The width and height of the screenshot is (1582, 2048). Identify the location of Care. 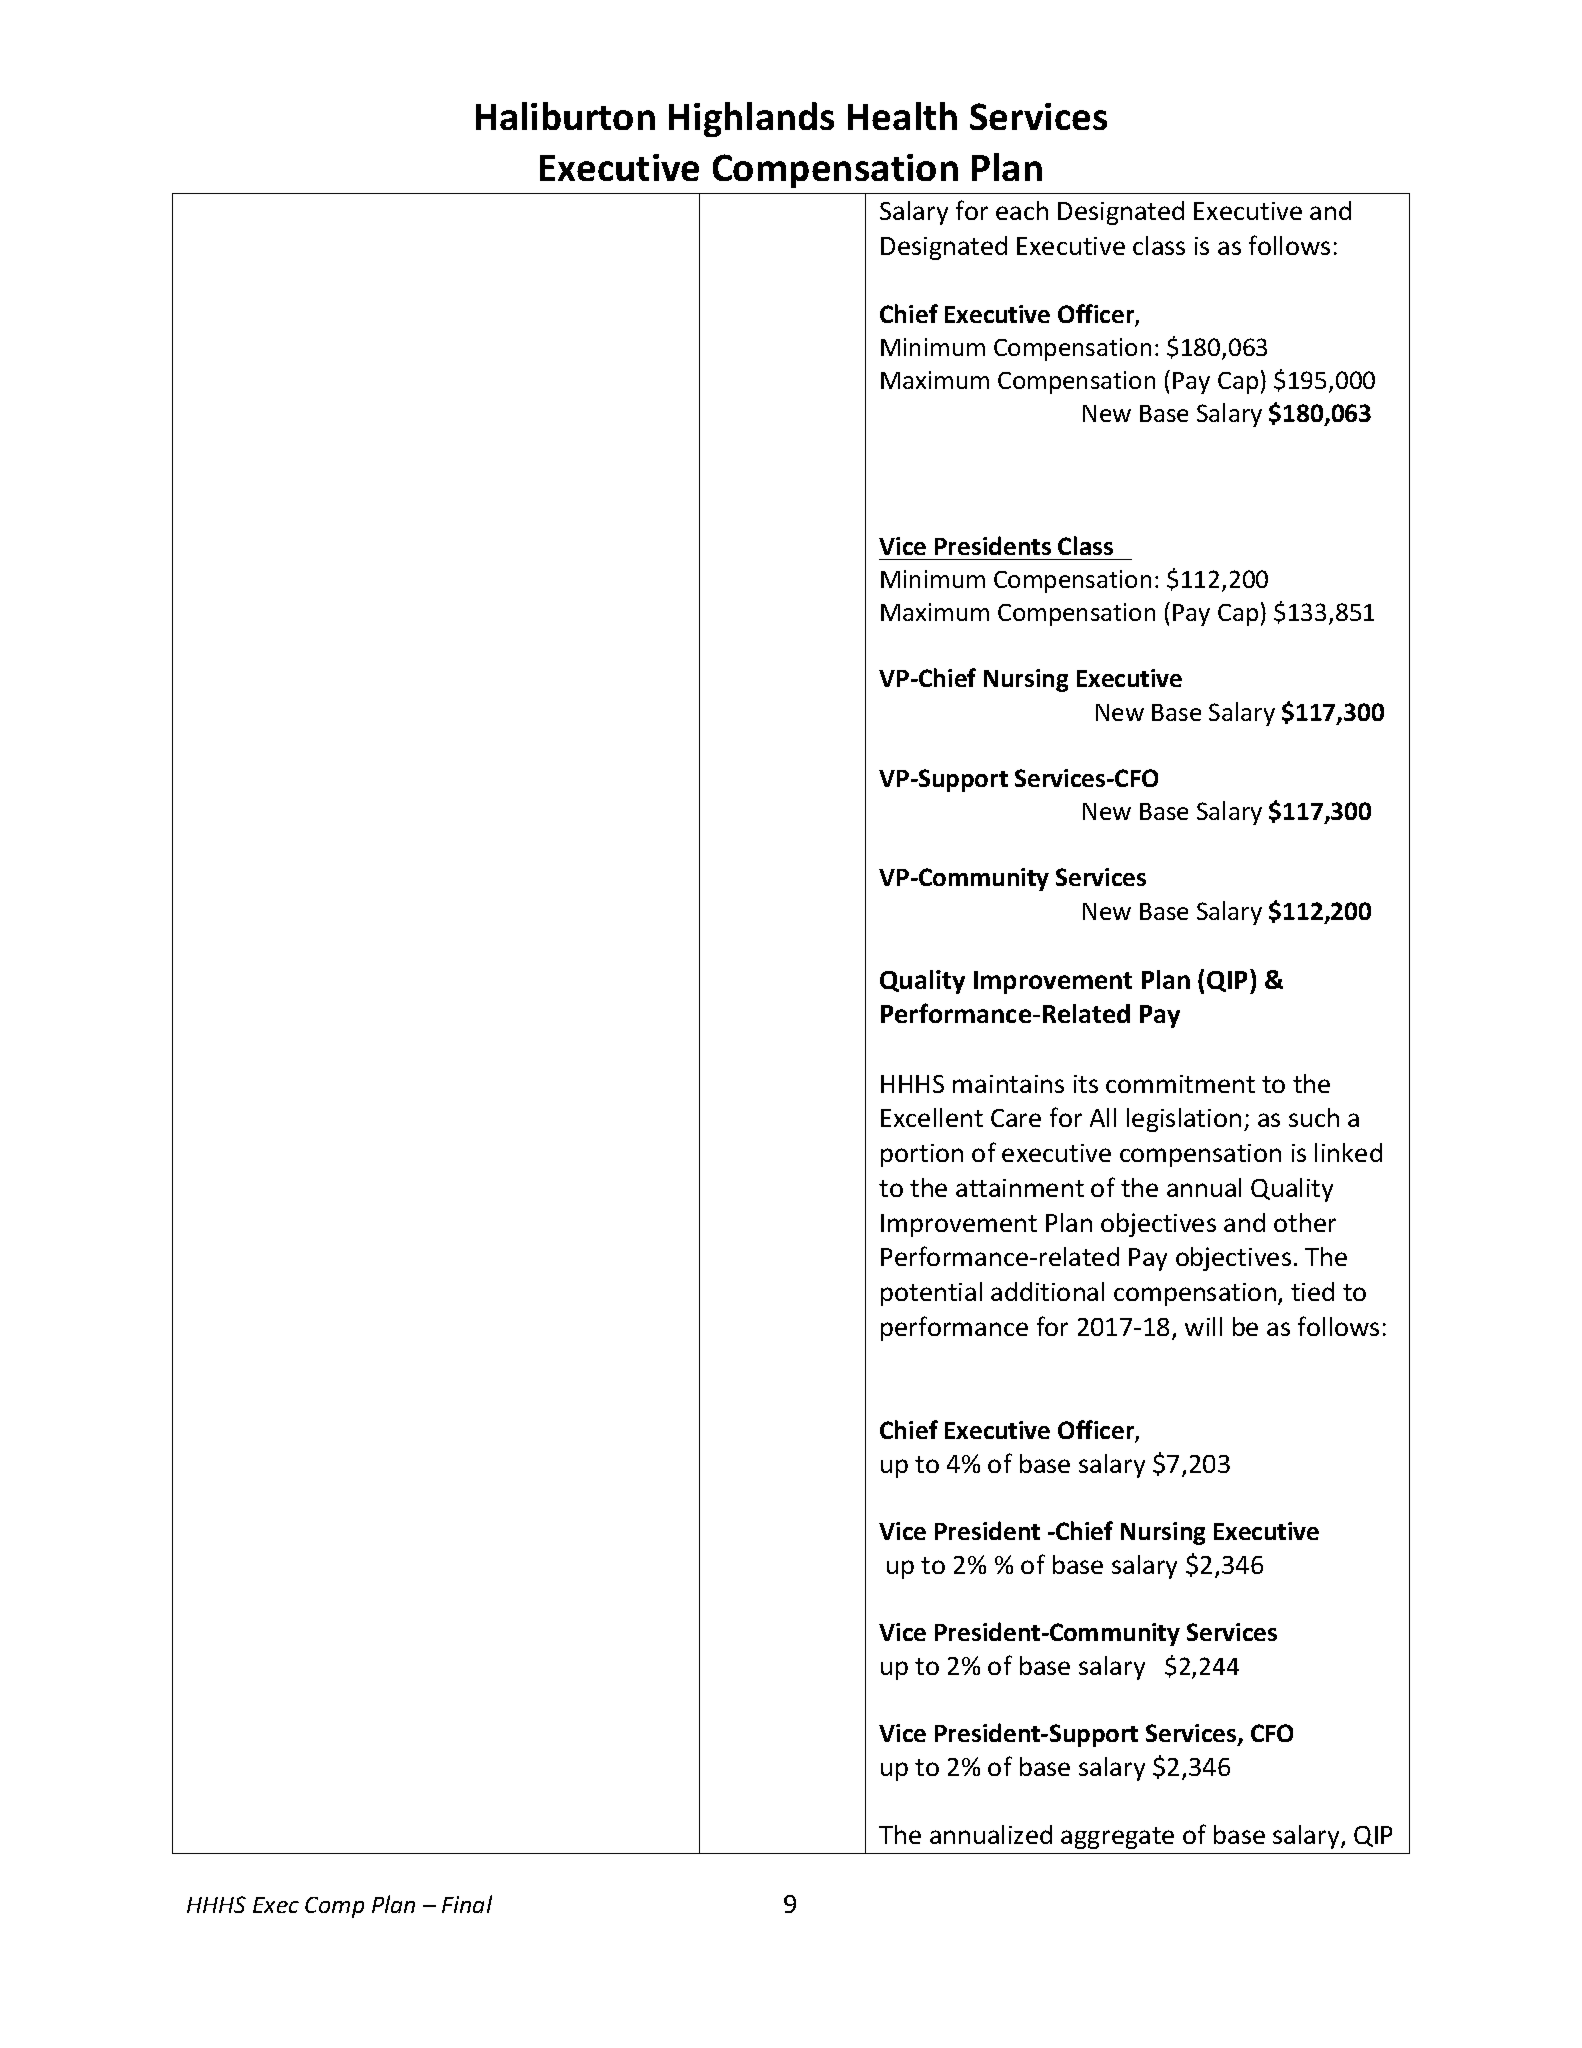
(1016, 1118).
